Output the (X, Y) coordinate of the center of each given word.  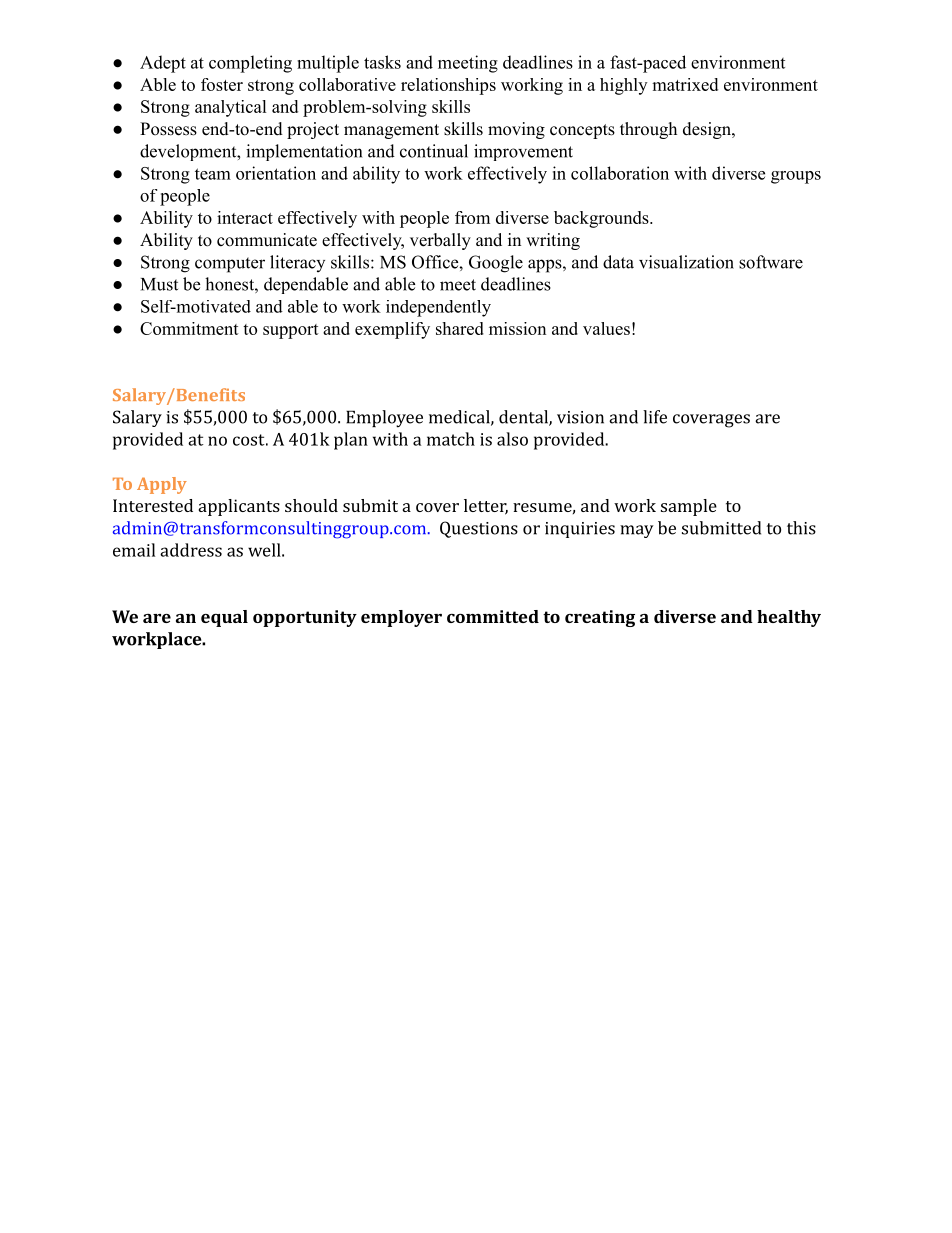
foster (222, 84)
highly (623, 86)
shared (460, 328)
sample (689, 507)
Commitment (189, 328)
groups (796, 177)
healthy (789, 618)
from (472, 217)
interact (245, 217)
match (451, 439)
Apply (162, 485)
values (606, 328)
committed (493, 616)
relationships (448, 86)
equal (224, 618)
